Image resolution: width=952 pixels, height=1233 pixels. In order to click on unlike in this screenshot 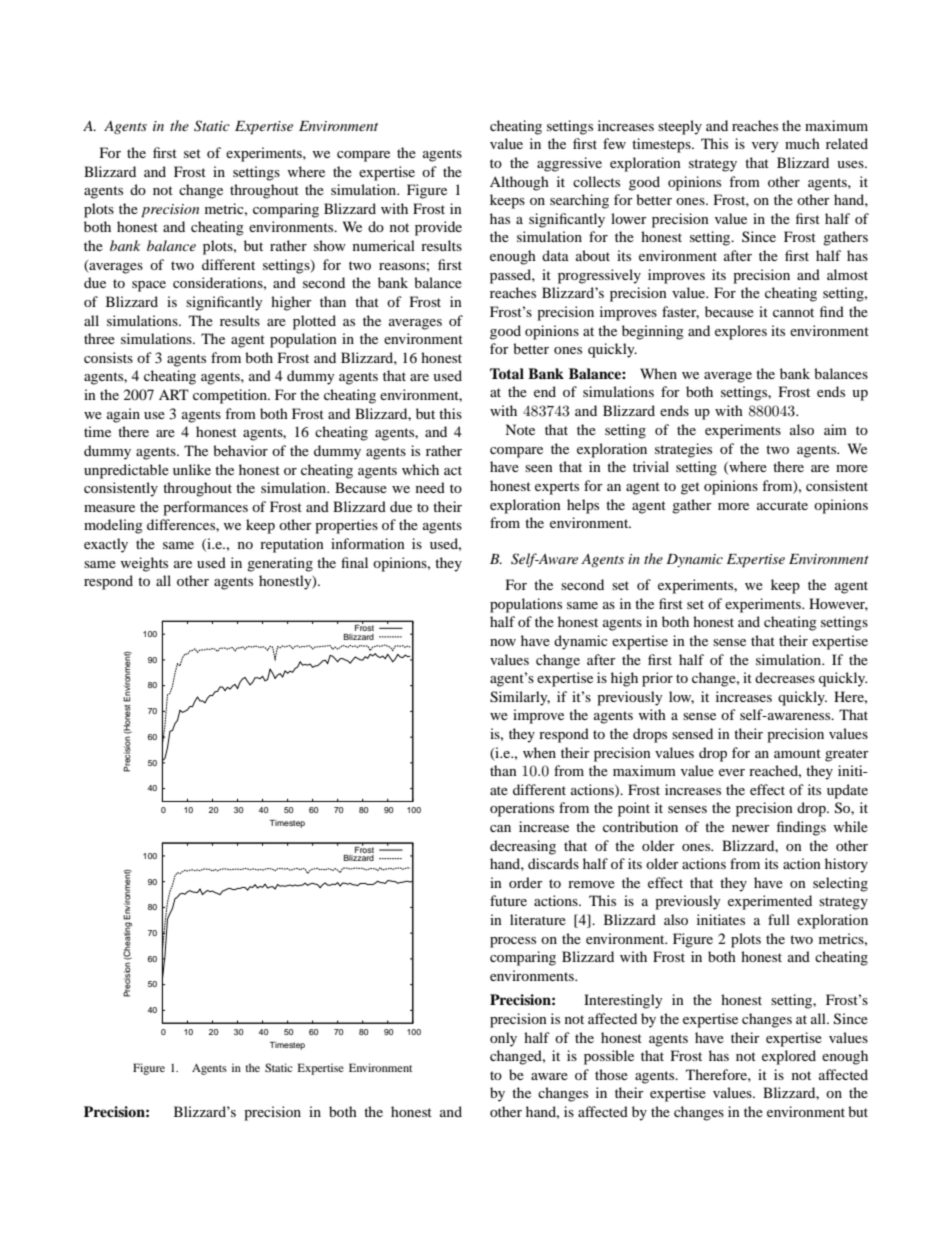, I will do `click(192, 469)`.
